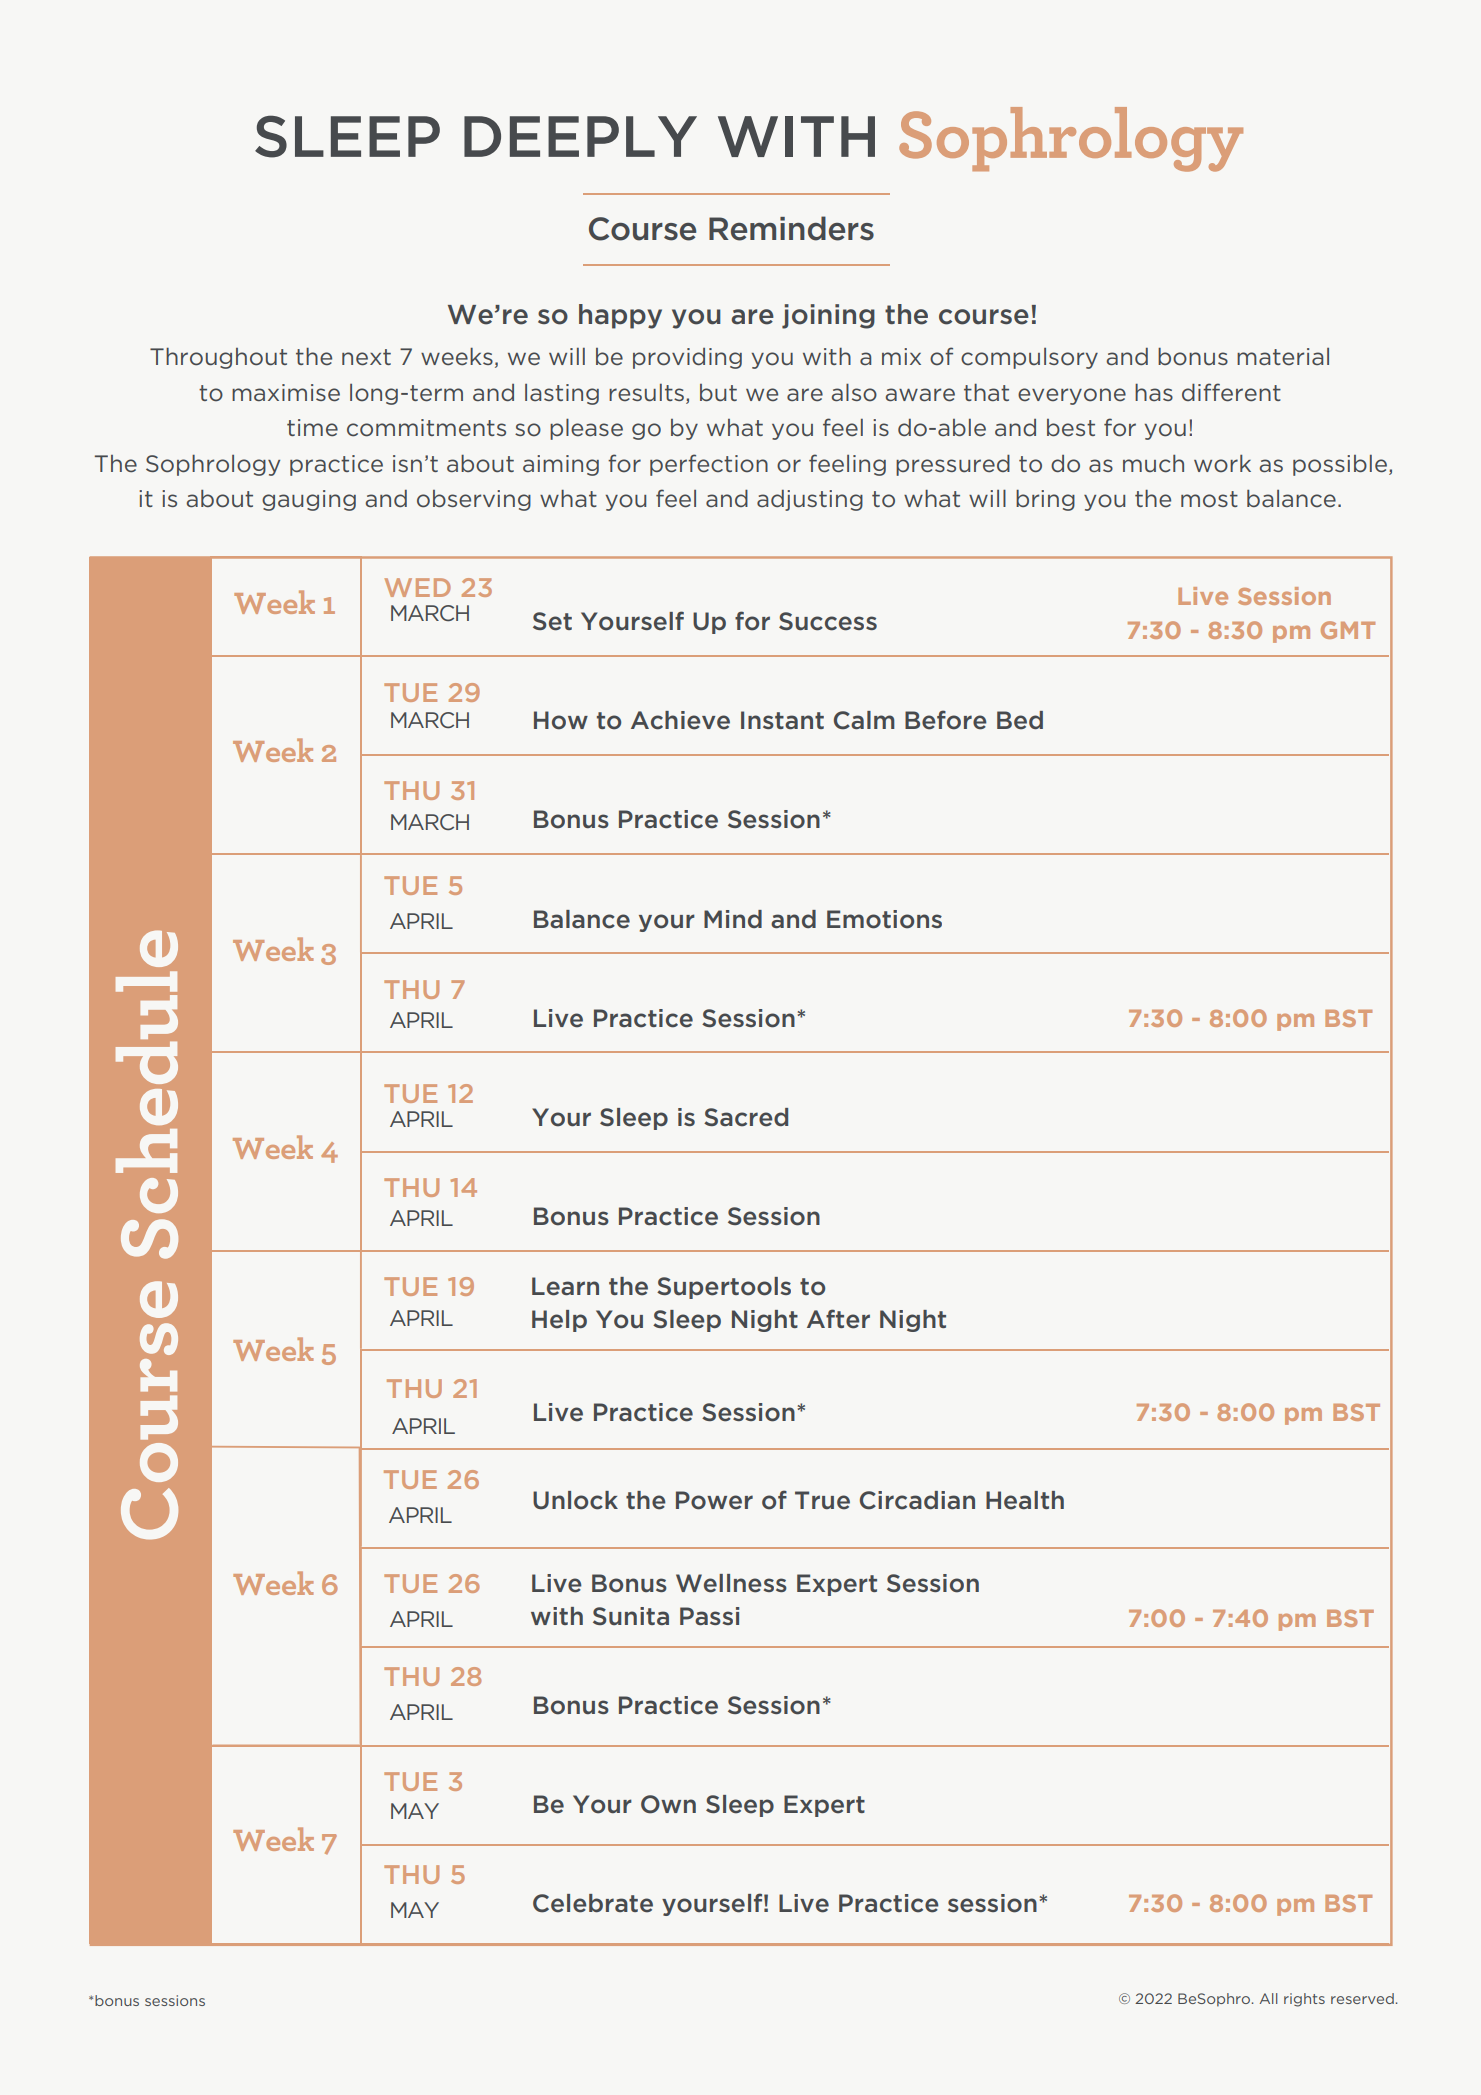 This screenshot has width=1481, height=2095. What do you see at coordinates (828, 316) in the screenshot?
I see `joining` at bounding box center [828, 316].
